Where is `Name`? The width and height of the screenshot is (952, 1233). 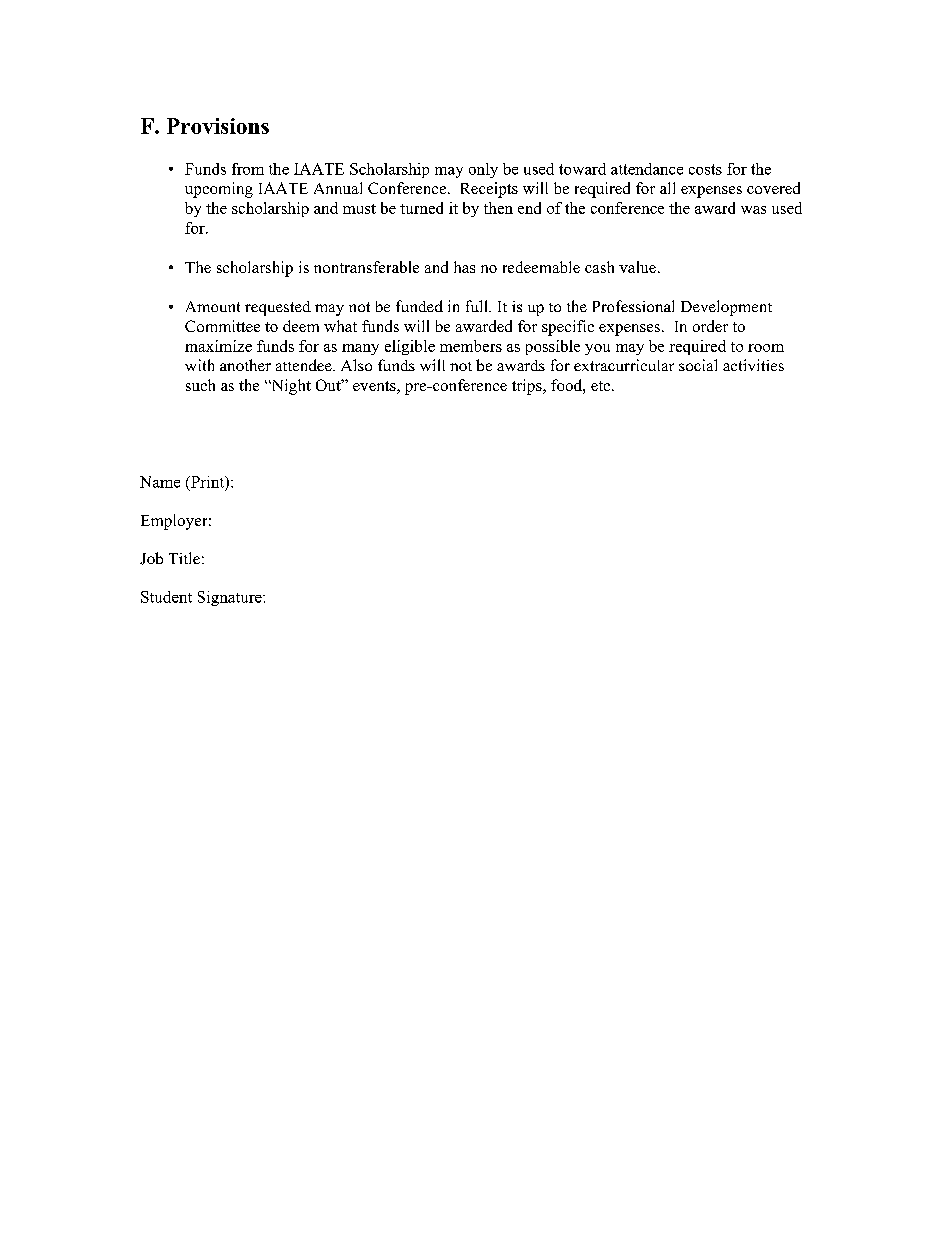
Name is located at coordinates (160, 482).
